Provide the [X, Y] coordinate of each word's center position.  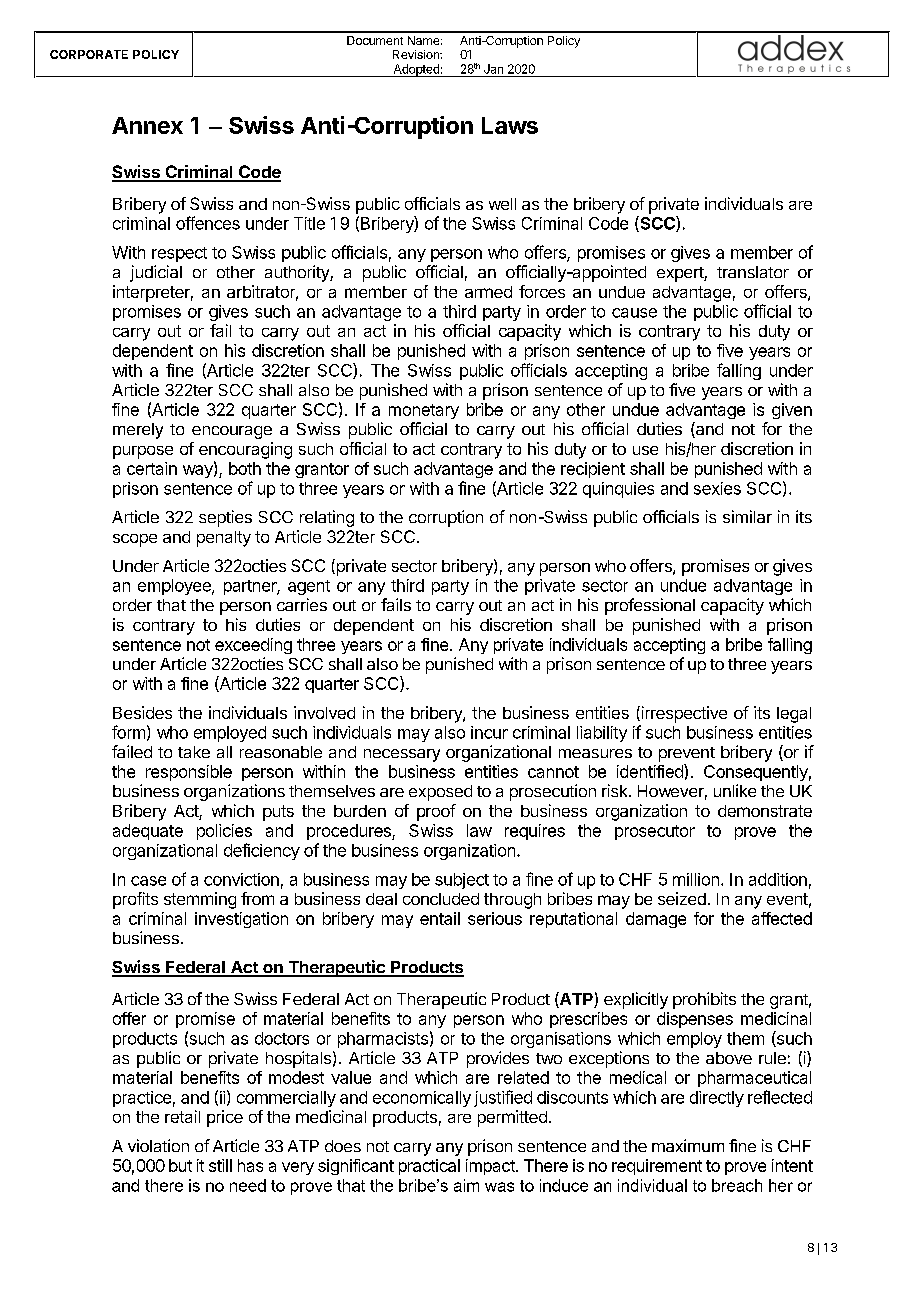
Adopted [416, 70]
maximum [688, 1145]
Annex [147, 125]
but [180, 1165]
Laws [510, 125]
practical [429, 1167]
